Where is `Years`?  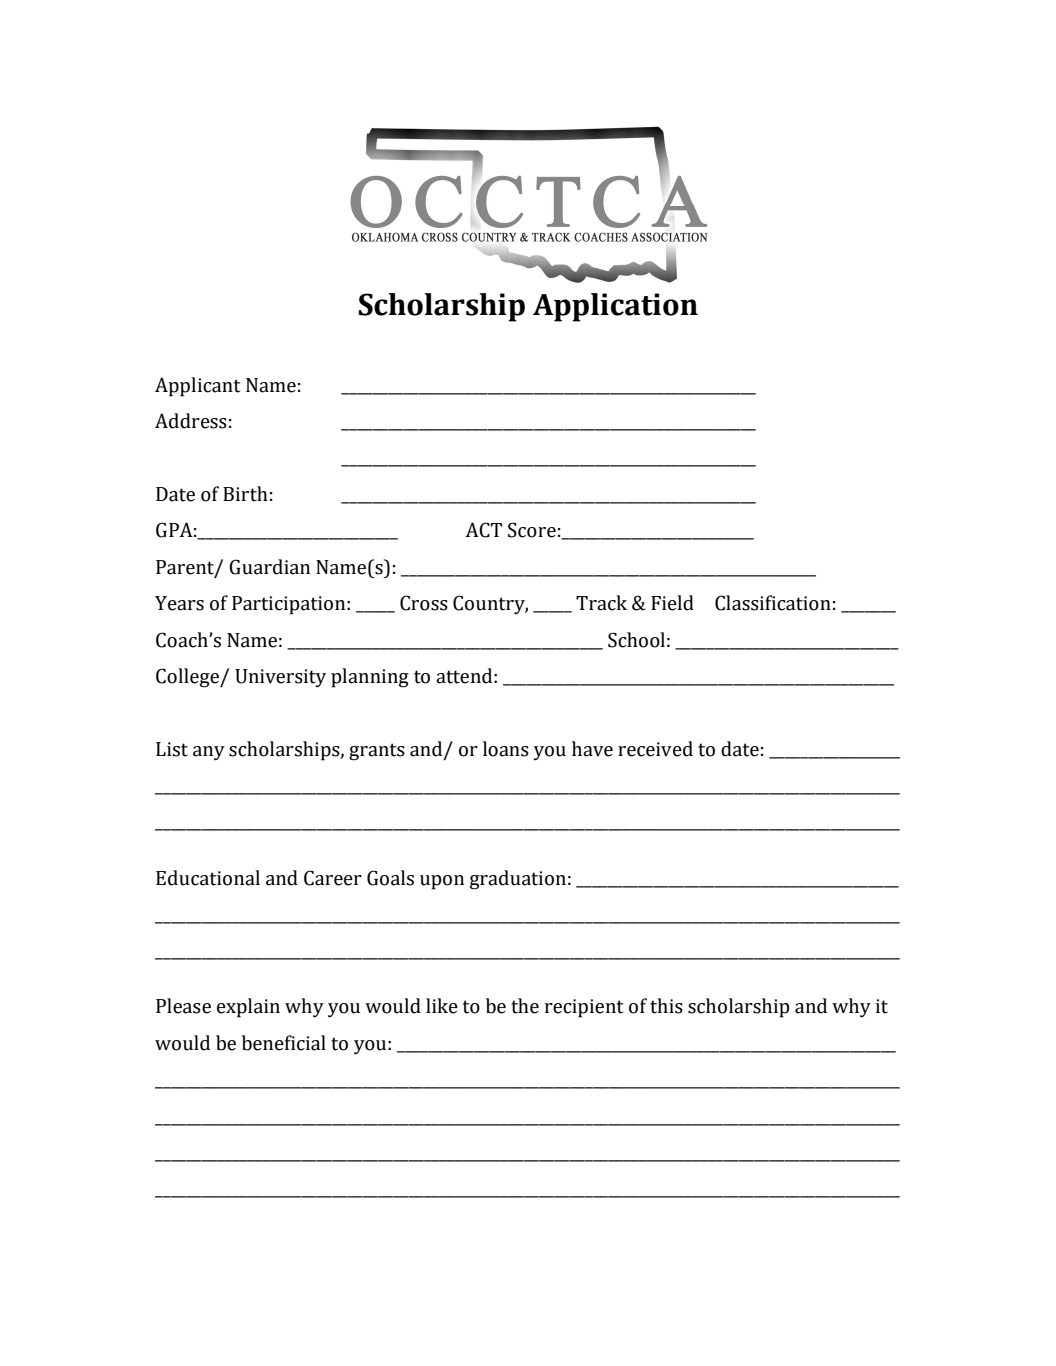 Years is located at coordinates (179, 603).
